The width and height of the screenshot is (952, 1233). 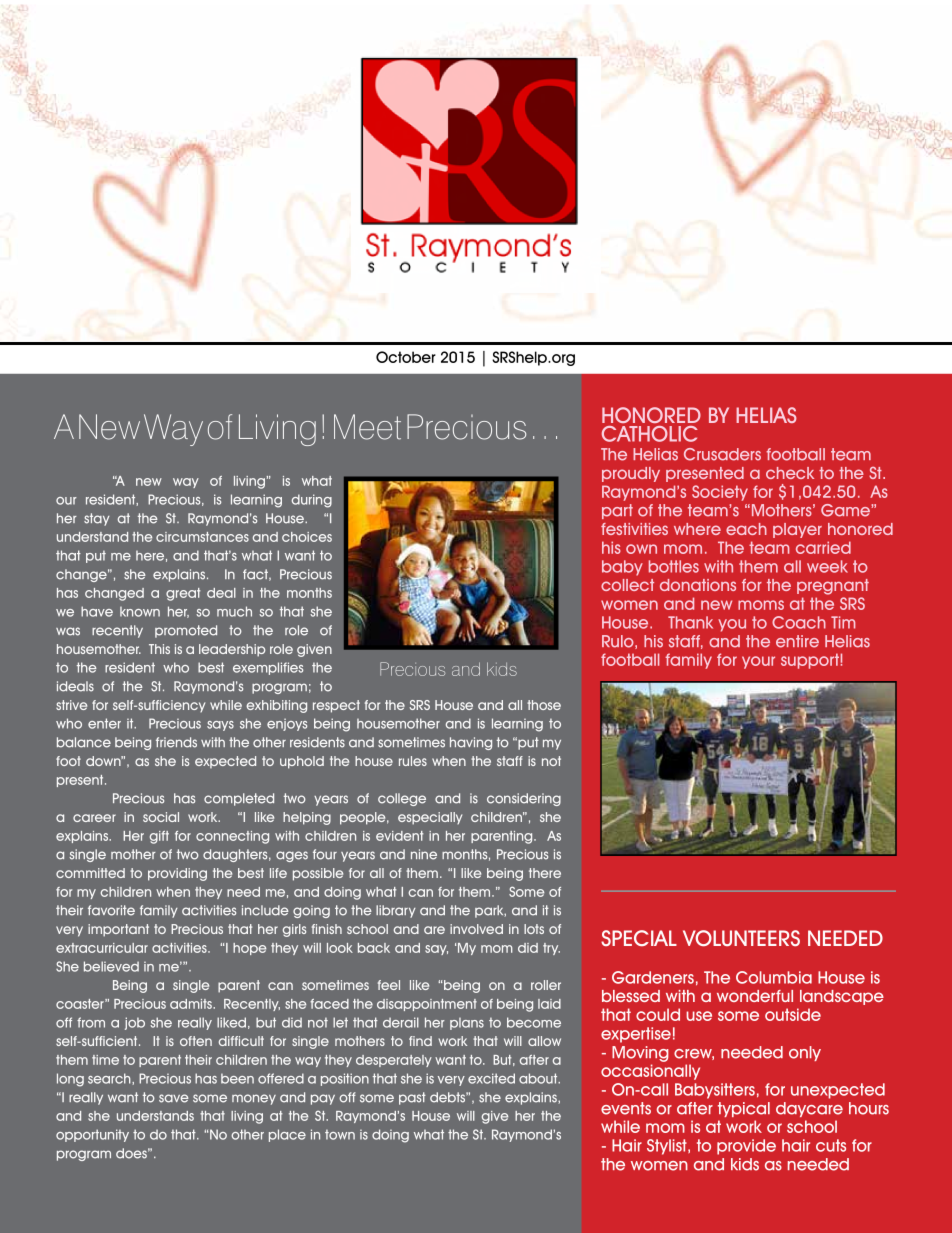 I want to click on Meet, so click(x=367, y=427).
